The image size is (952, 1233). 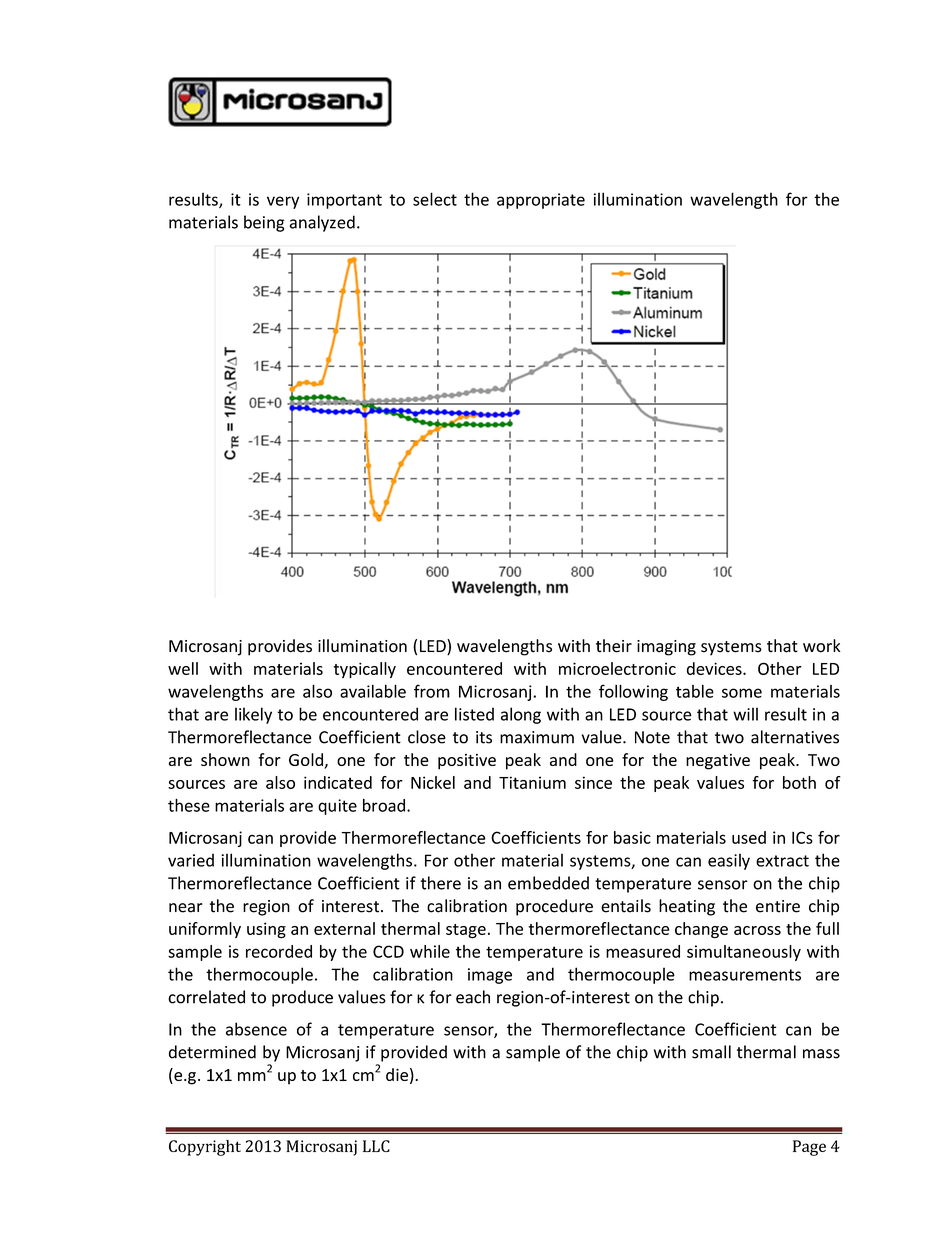 What do you see at coordinates (466, 931) in the screenshot?
I see `stage` at bounding box center [466, 931].
